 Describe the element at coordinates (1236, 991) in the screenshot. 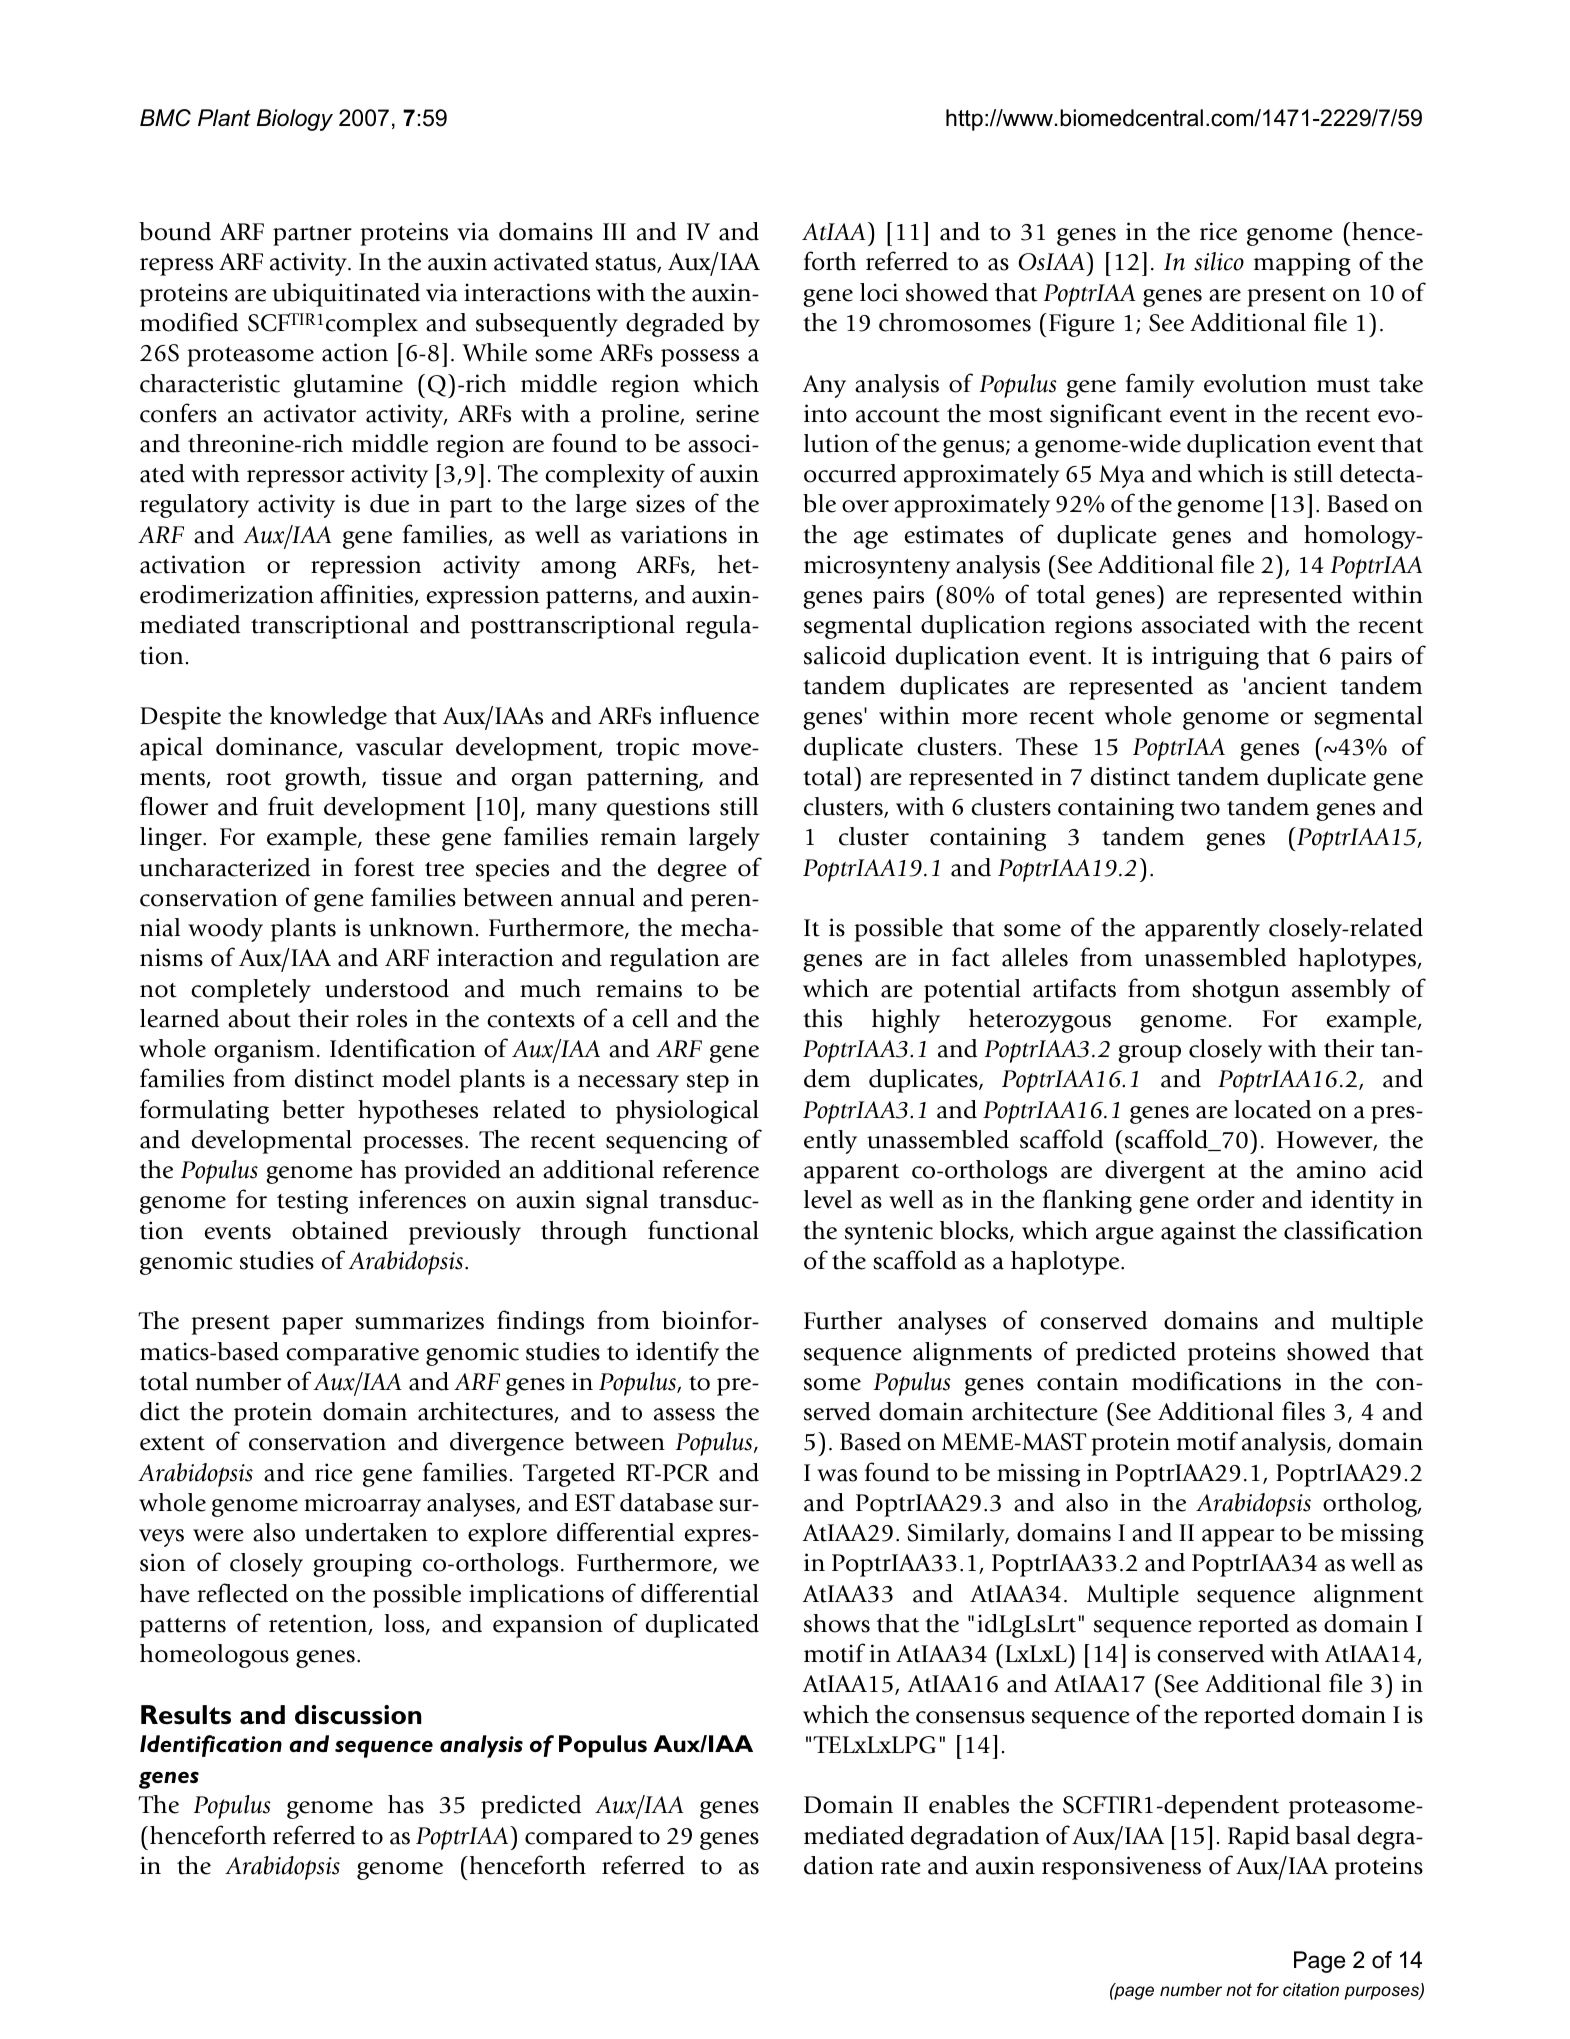

I see `shotgun` at that location.
